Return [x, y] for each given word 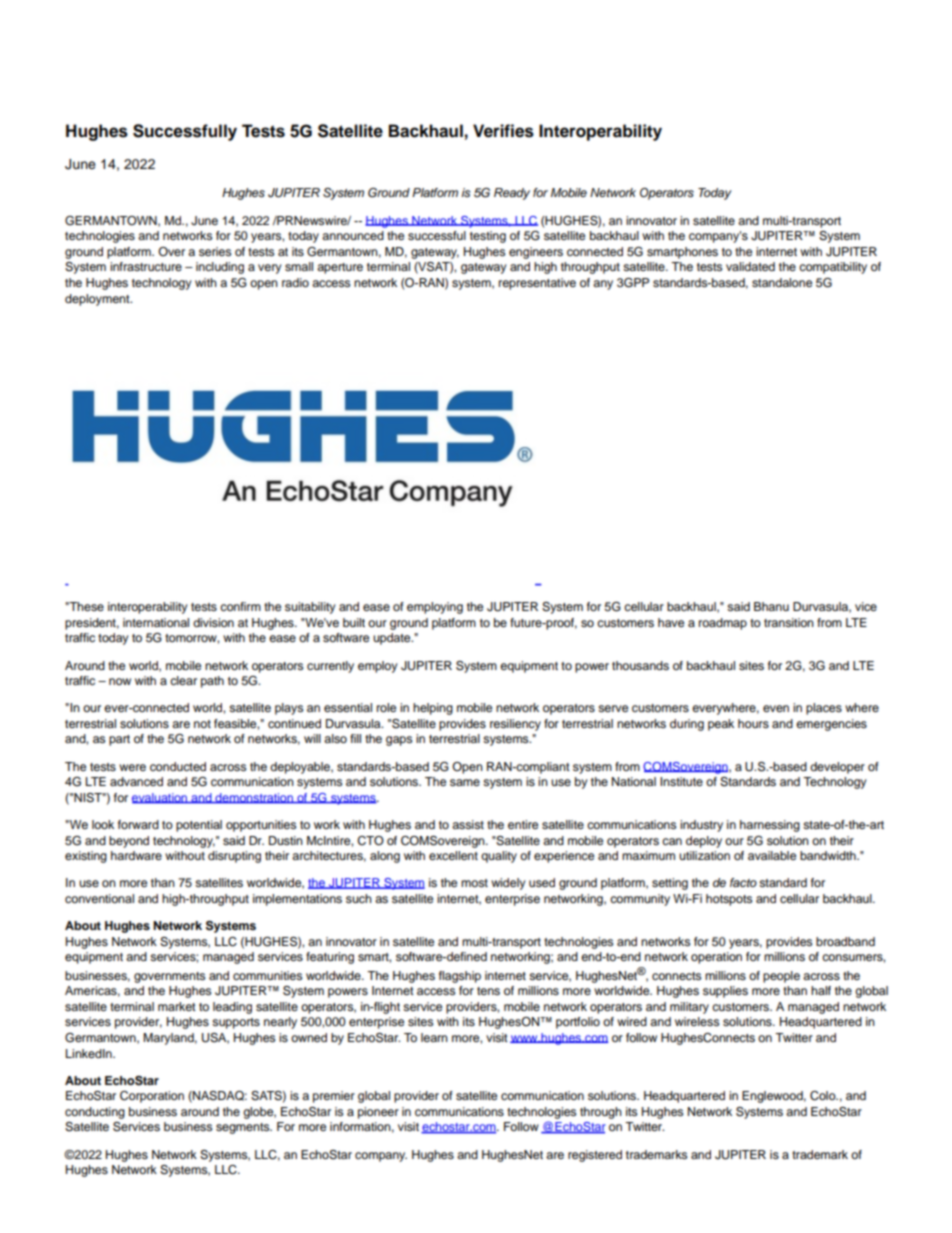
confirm [240, 606]
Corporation [152, 1097]
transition [789, 622]
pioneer [378, 1113]
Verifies [503, 131]
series [215, 251]
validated [750, 266]
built [354, 622]
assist [468, 824]
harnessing [770, 826]
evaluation [161, 798]
